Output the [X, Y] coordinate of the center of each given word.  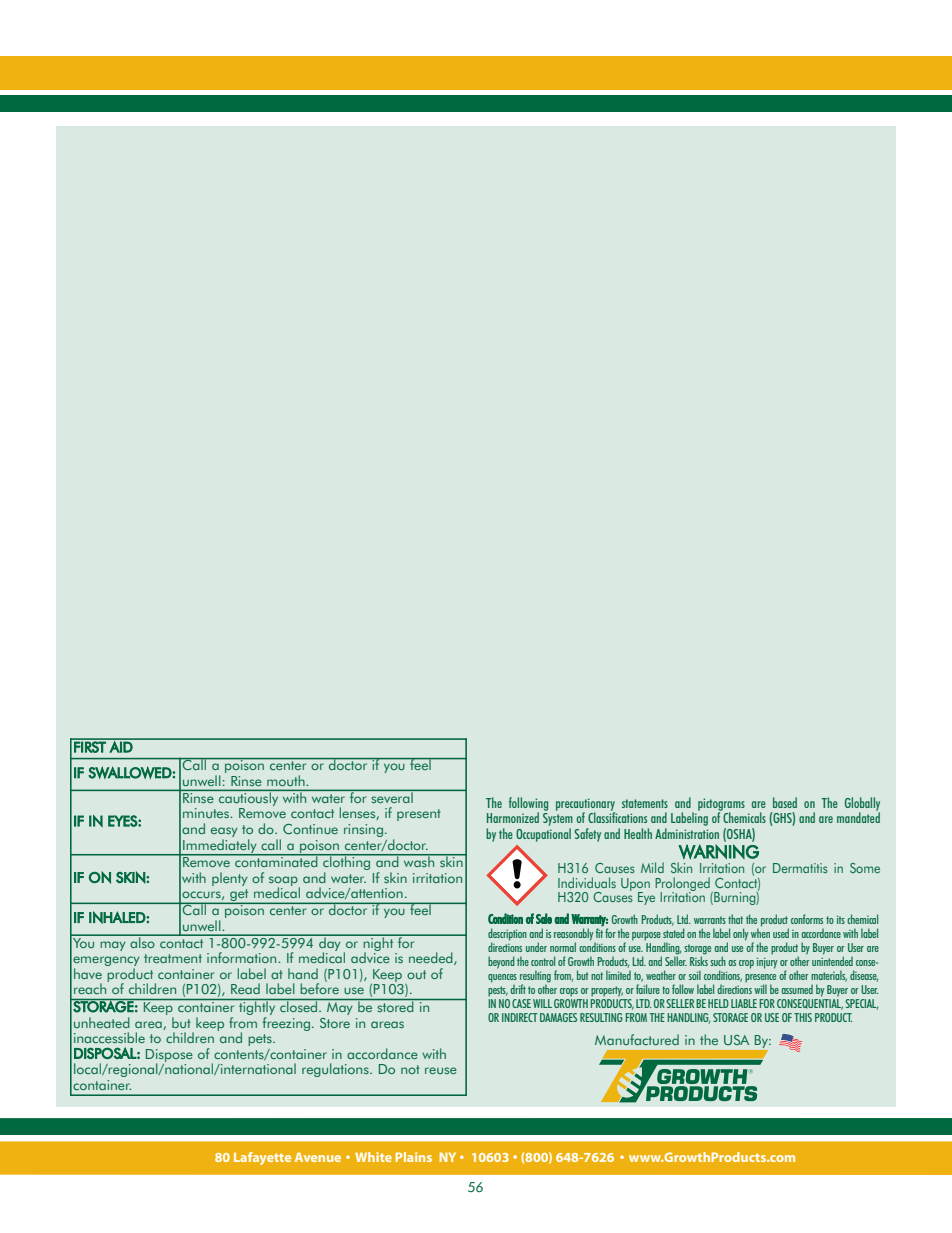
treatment [173, 958]
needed [432, 958]
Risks [699, 960]
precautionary [585, 805]
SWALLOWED [130, 772]
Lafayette [262, 1158]
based [785, 802]
